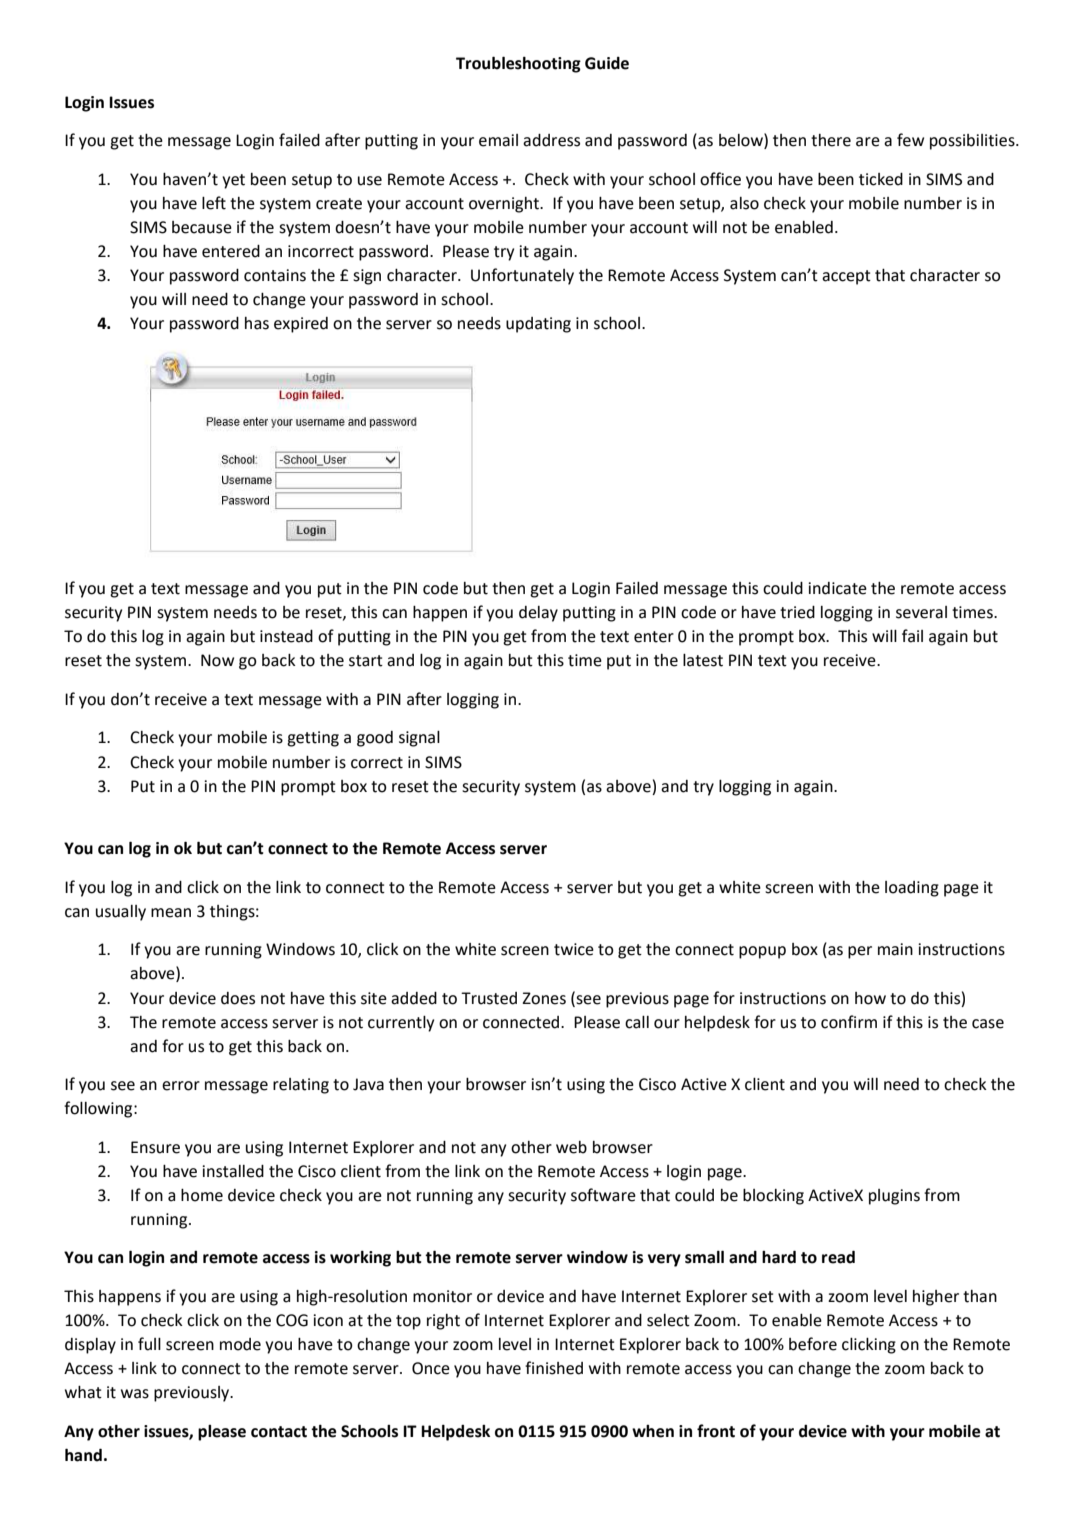  What do you see at coordinates (286, 636) in the screenshot?
I see `instead` at bounding box center [286, 636].
